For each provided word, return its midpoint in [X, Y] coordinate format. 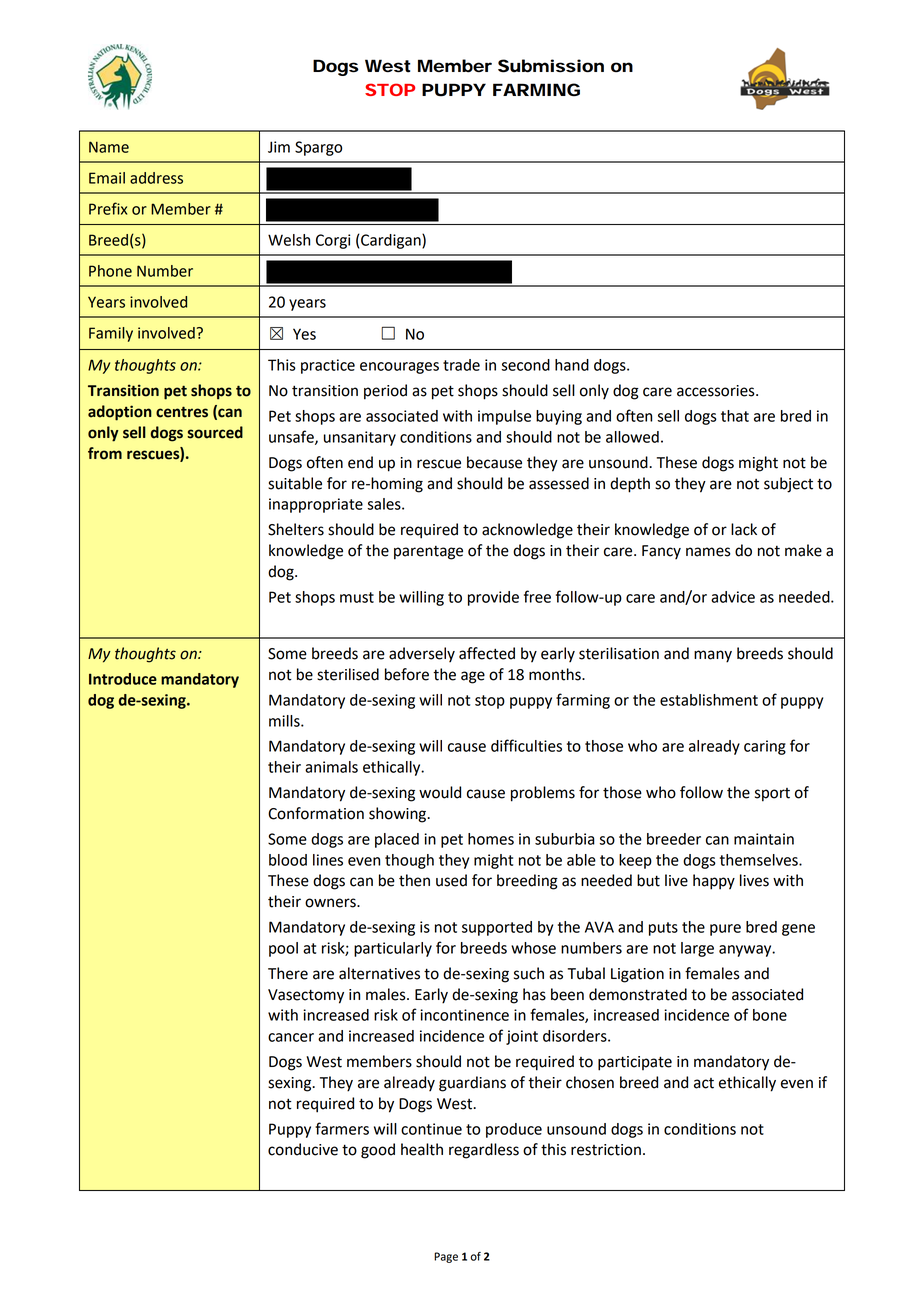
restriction [606, 1150]
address [156, 178]
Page [446, 1257]
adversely [422, 654]
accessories [717, 391]
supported [497, 928]
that [735, 416]
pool [283, 949]
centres [182, 412]
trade [461, 365]
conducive [303, 1149]
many [713, 656]
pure [725, 930]
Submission [551, 66]
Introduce [123, 679]
